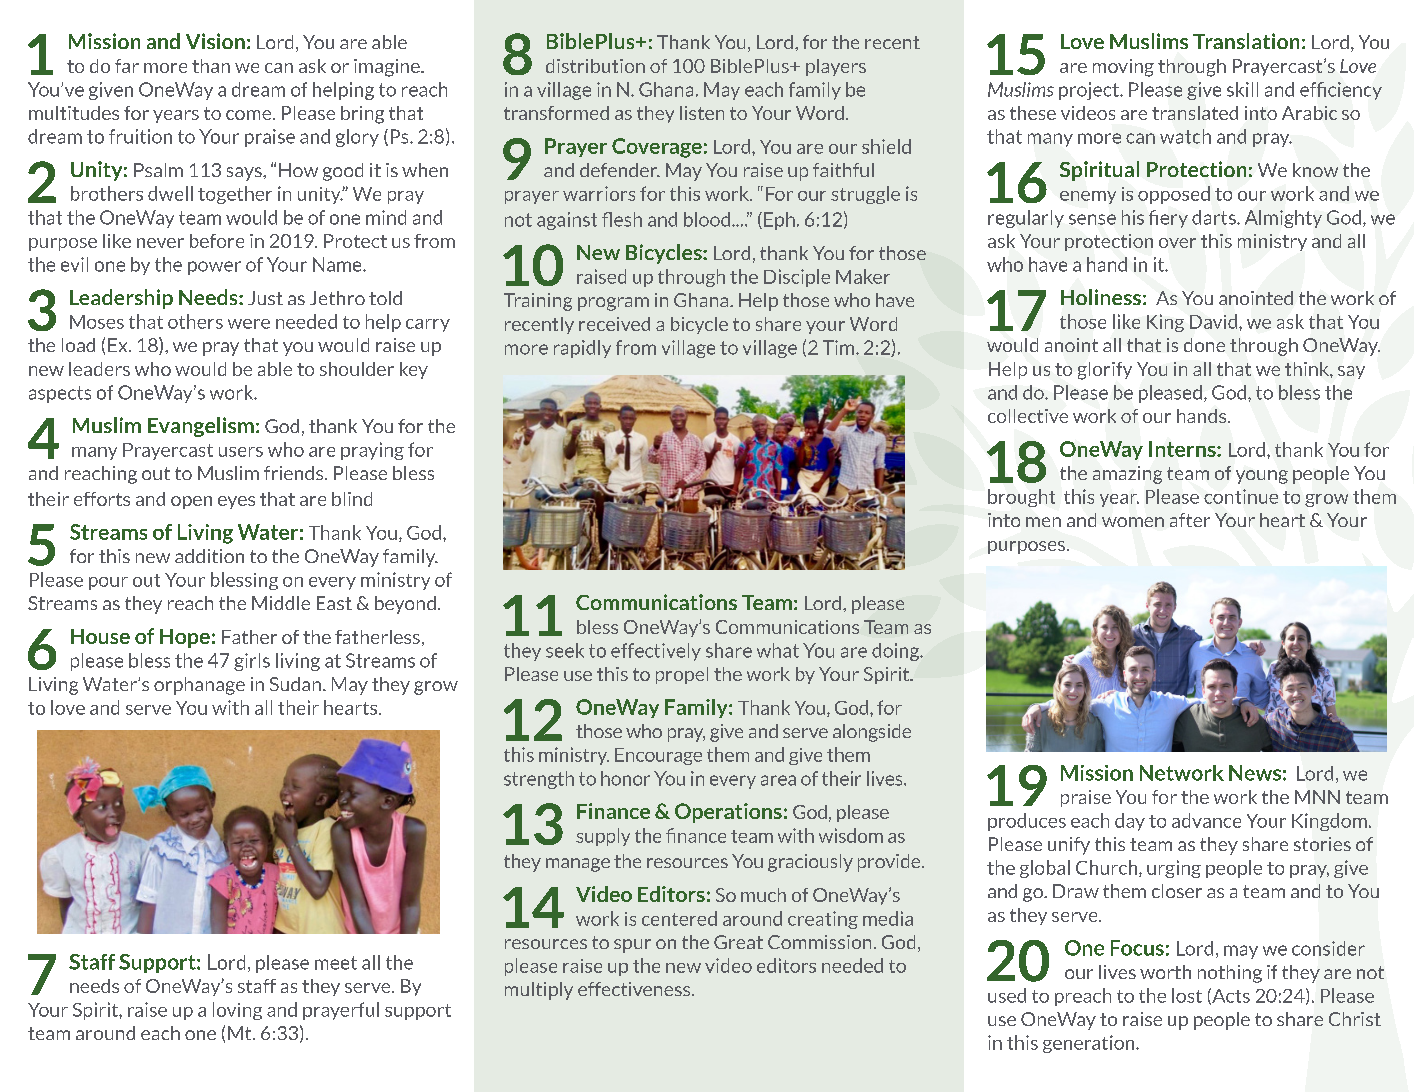  What do you see at coordinates (1215, 321) in the image?
I see `David` at bounding box center [1215, 321].
